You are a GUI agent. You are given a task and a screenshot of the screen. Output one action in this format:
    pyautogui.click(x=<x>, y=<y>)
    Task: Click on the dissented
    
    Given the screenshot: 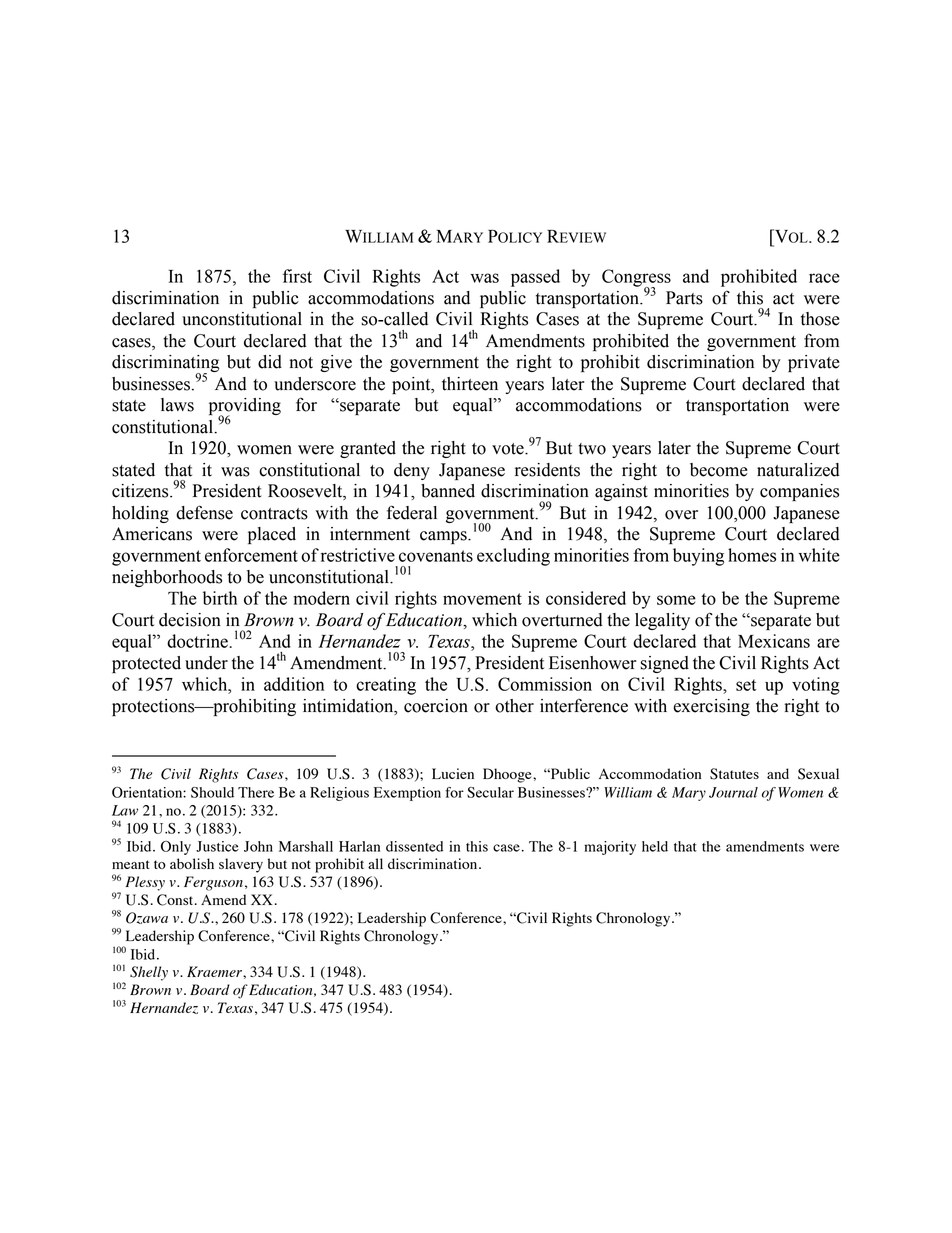 What is the action you would take?
    pyautogui.click(x=414, y=846)
